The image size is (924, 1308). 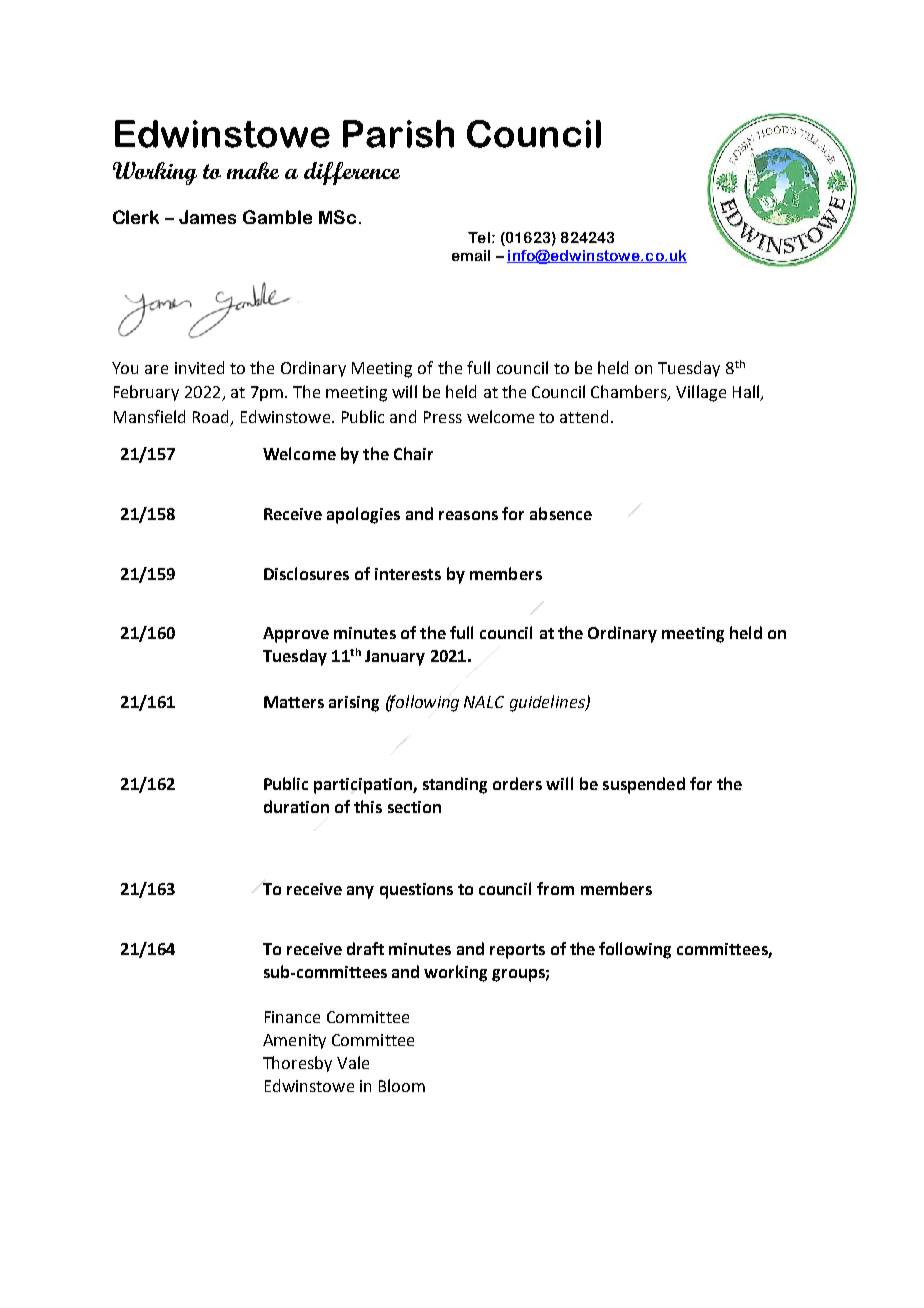 What do you see at coordinates (199, 367) in the screenshot?
I see `invited` at bounding box center [199, 367].
